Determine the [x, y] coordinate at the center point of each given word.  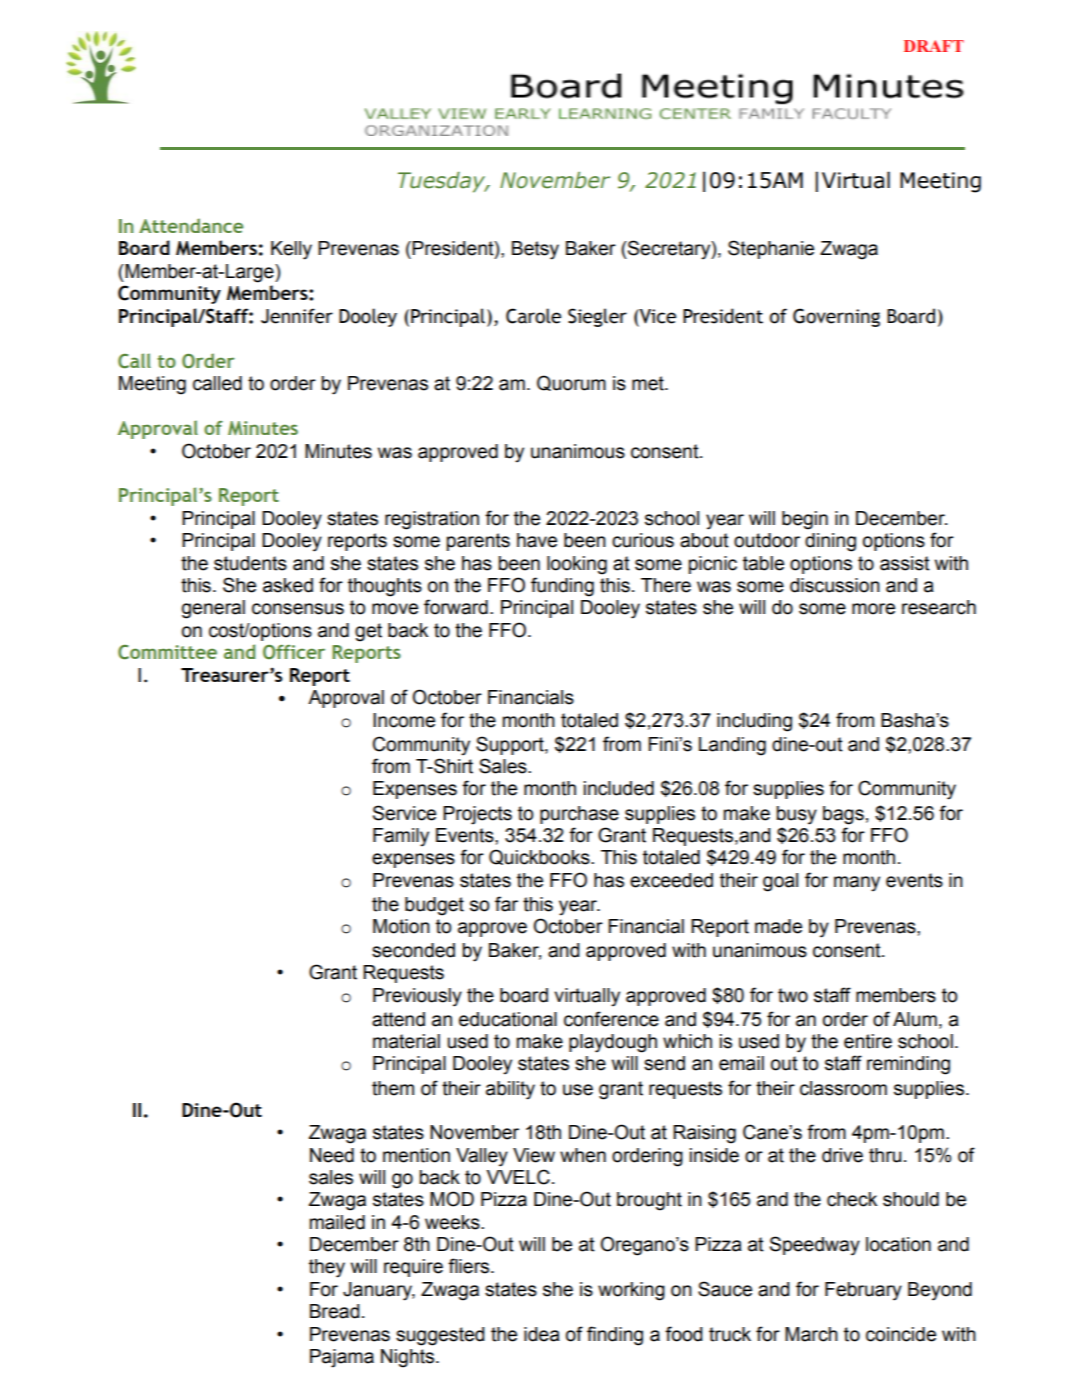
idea [542, 1334]
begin [805, 520]
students [250, 563]
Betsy [535, 250]
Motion [401, 926]
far [506, 904]
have [537, 540]
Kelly [291, 250]
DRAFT [934, 46]
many [857, 884]
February [863, 1291]
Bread [334, 1311]
